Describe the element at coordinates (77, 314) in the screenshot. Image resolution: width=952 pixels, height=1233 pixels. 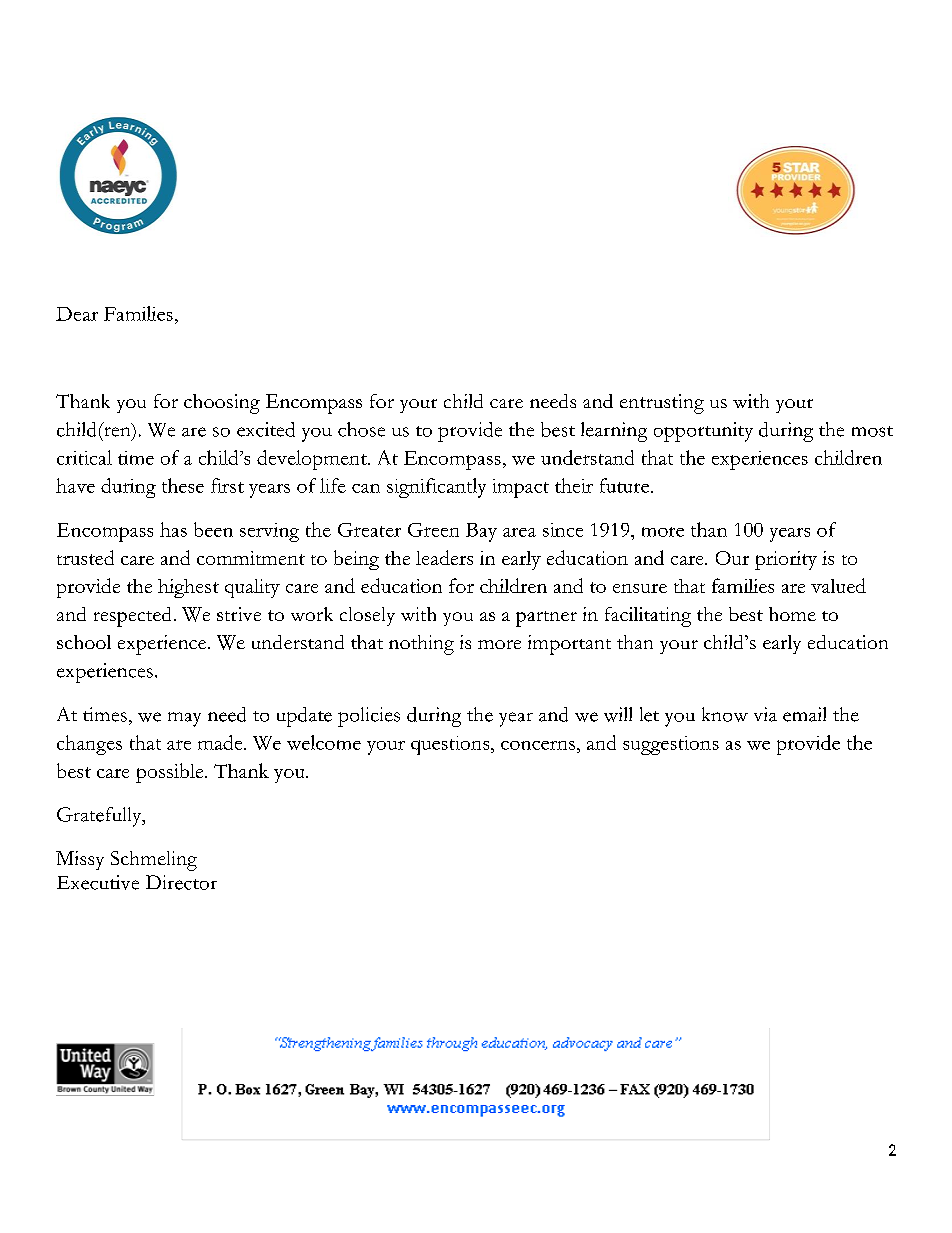
I see `Dear` at that location.
